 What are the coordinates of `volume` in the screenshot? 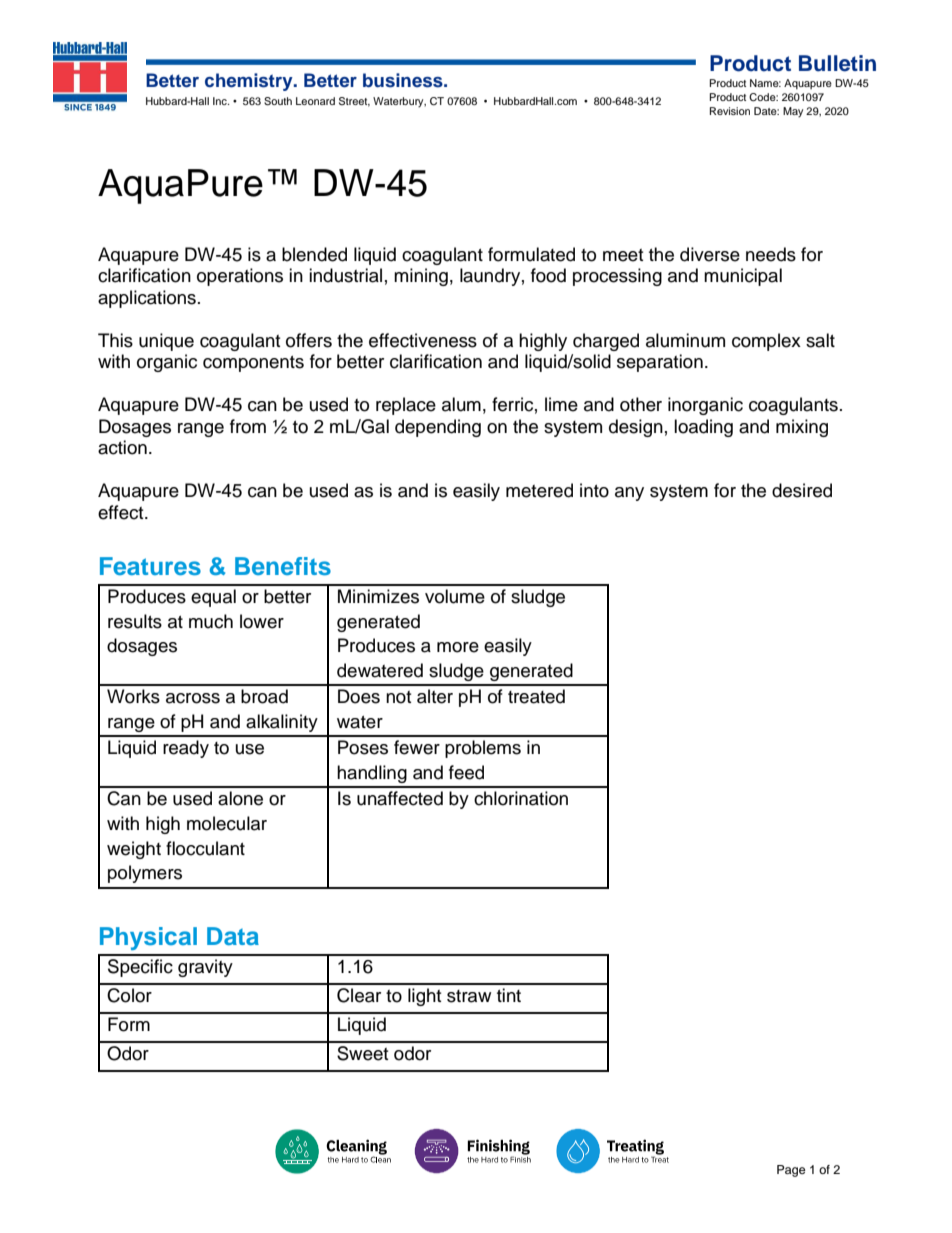 It's located at (455, 596).
